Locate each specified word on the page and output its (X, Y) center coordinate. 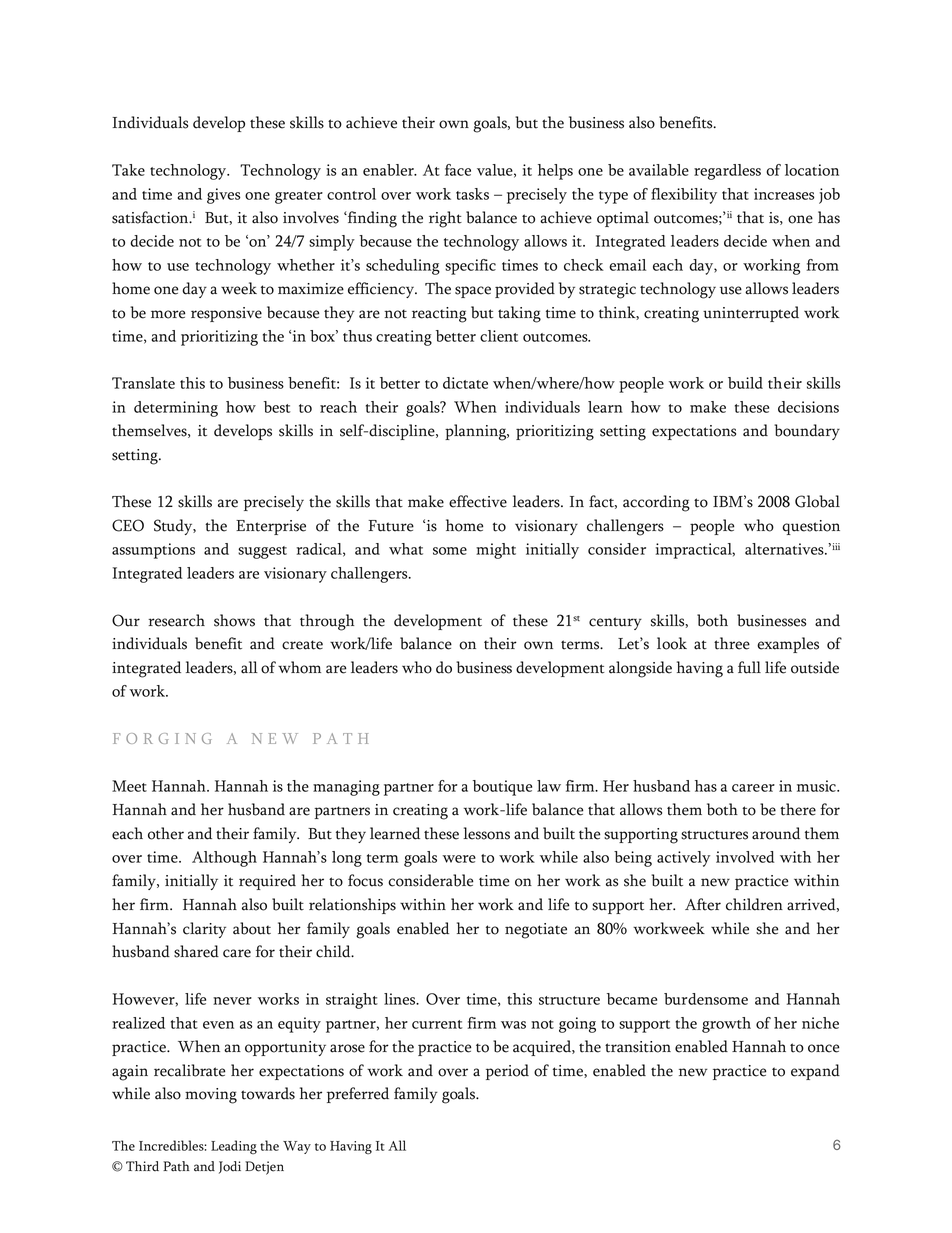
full (749, 667)
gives (223, 196)
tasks (472, 194)
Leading (234, 1147)
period (507, 1072)
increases (784, 194)
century (615, 623)
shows (234, 620)
